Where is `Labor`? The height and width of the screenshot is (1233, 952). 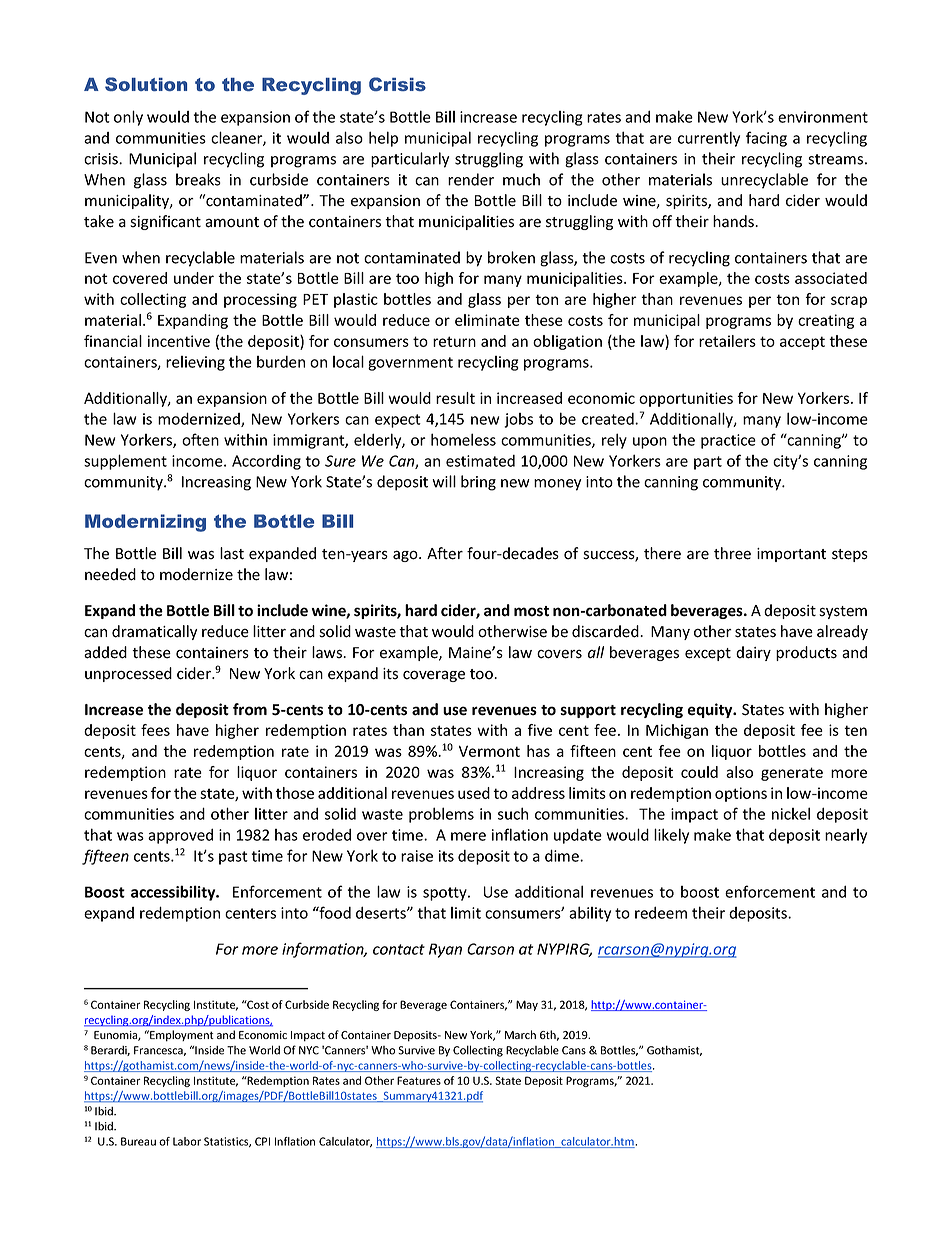 Labor is located at coordinates (187, 1141).
